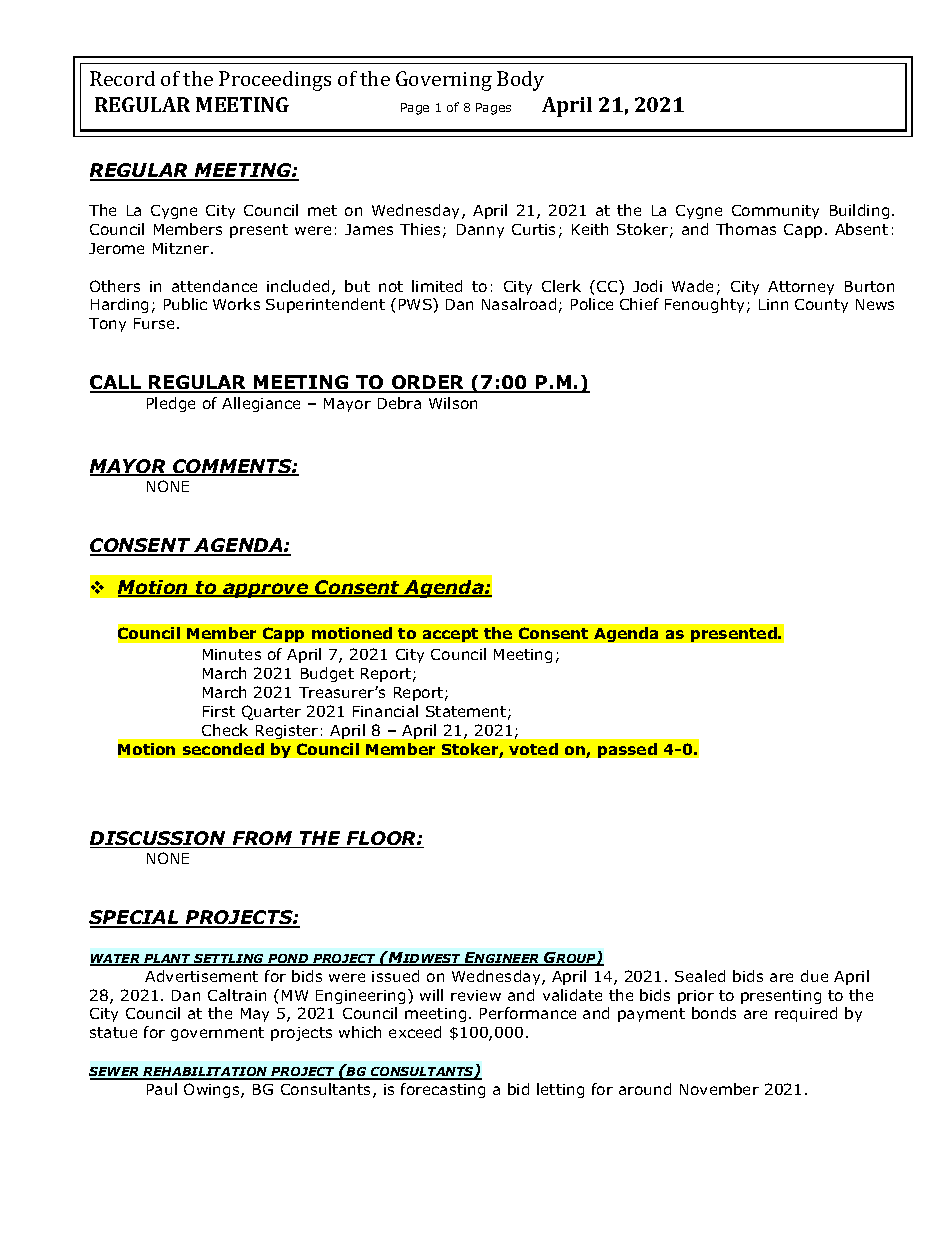 The width and height of the screenshot is (952, 1233). Describe the element at coordinates (159, 839) in the screenshot. I see `DISCUSSION` at that location.
